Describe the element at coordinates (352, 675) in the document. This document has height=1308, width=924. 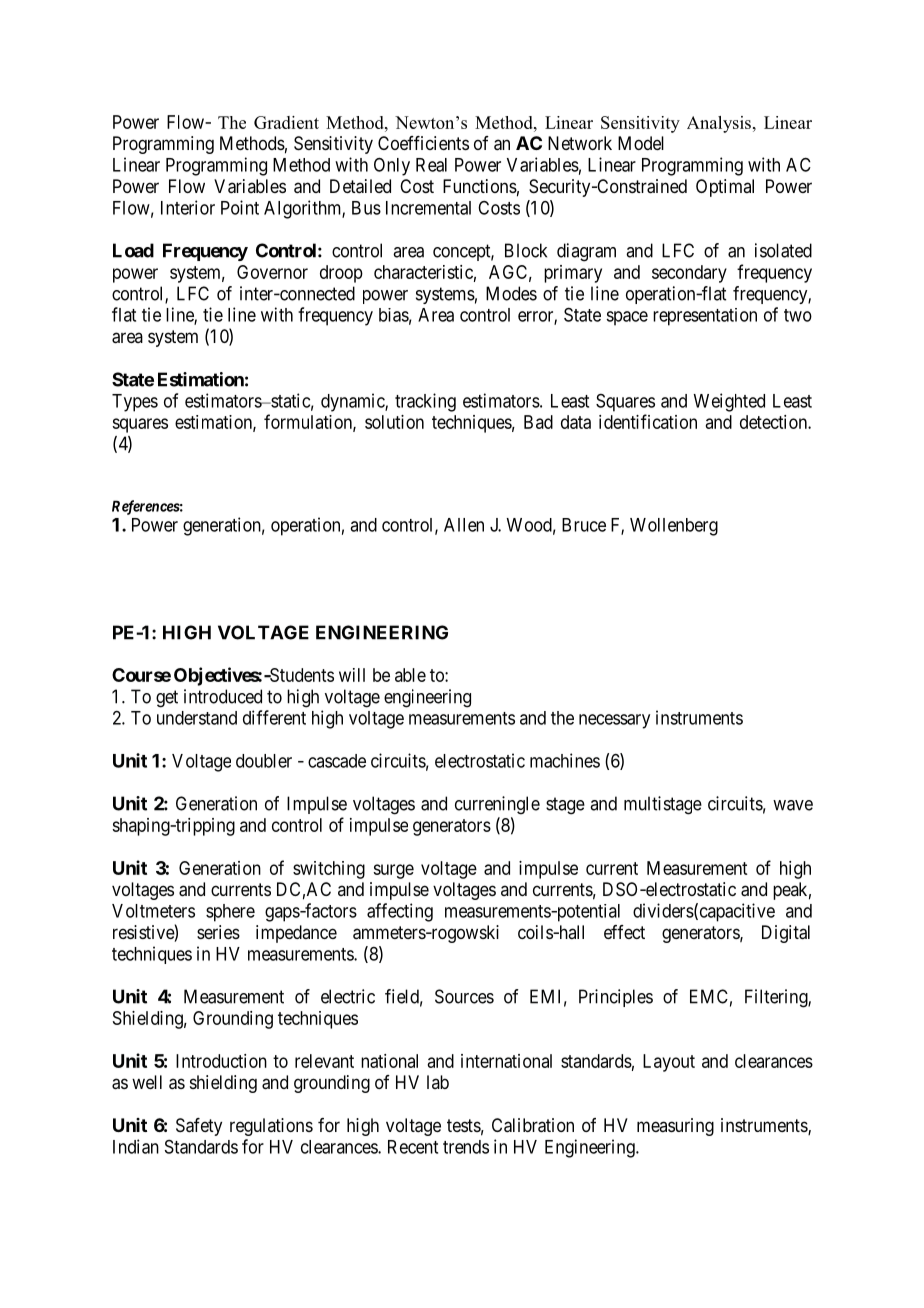
I see `will` at that location.
